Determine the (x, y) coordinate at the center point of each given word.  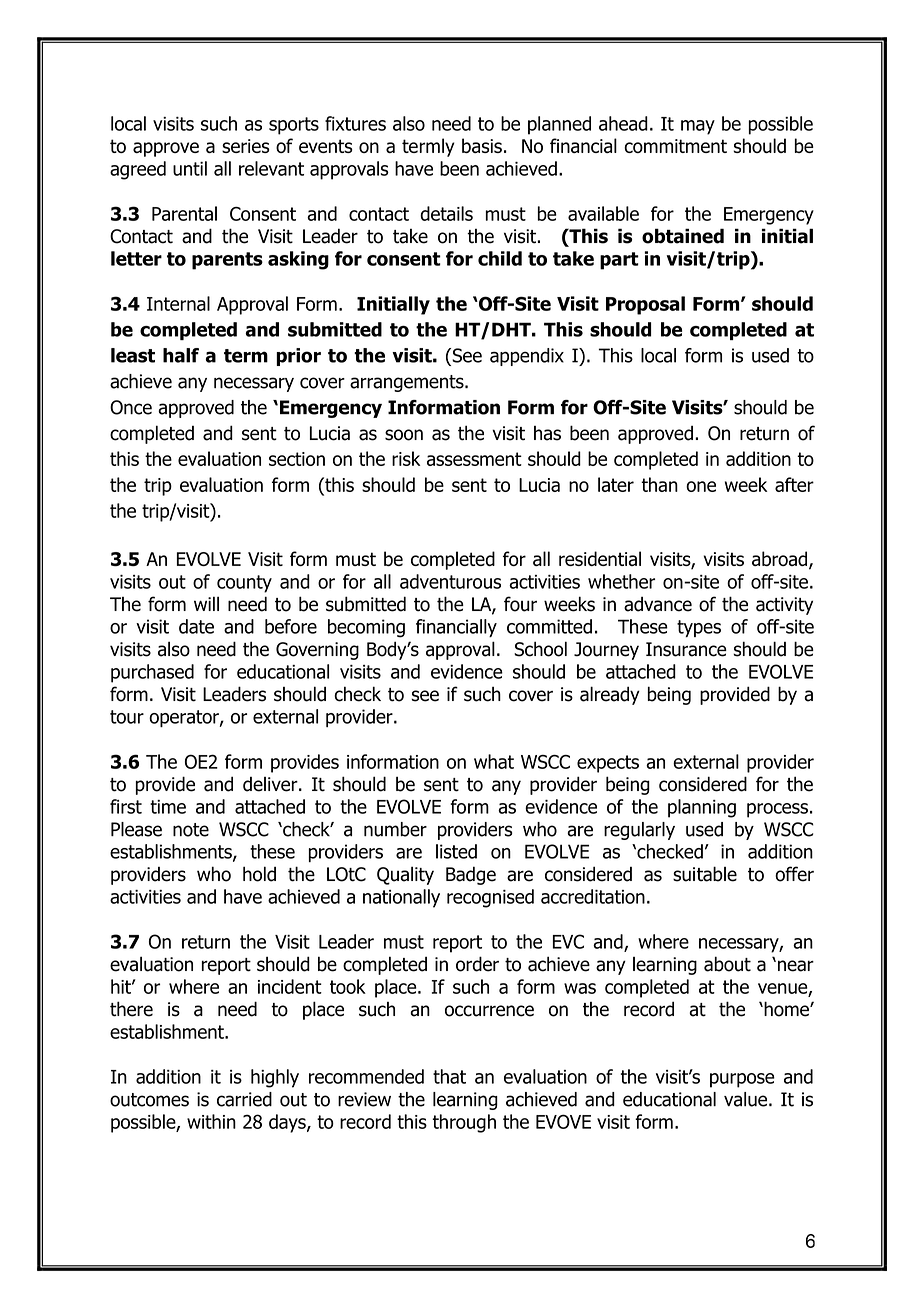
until (190, 168)
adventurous (450, 581)
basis (482, 145)
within (211, 1121)
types (699, 628)
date (196, 626)
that (449, 1076)
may (698, 127)
